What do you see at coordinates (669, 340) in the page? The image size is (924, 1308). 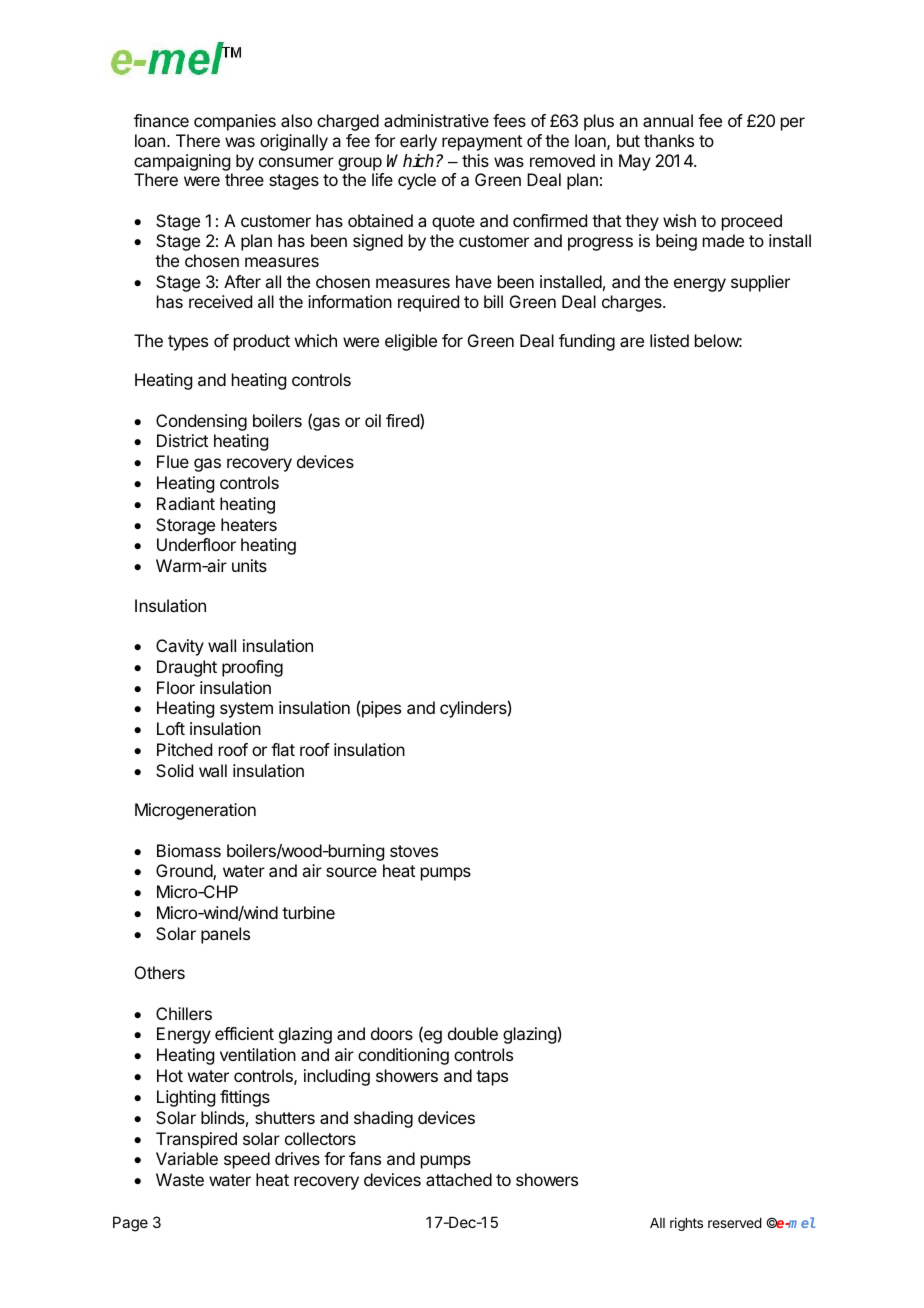 I see `listed` at bounding box center [669, 340].
